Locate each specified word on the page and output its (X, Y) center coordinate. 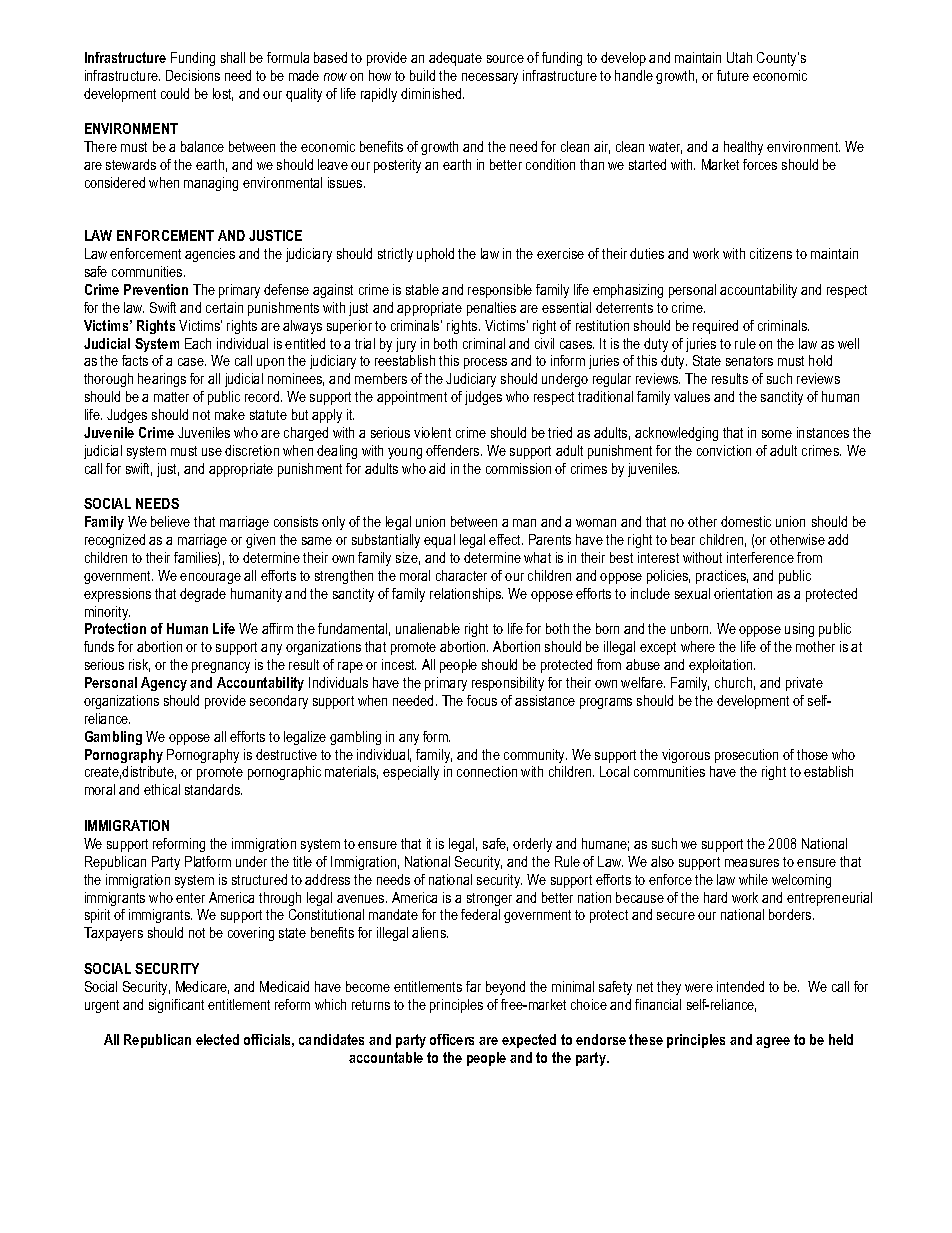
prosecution (746, 756)
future (733, 75)
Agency (164, 684)
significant (176, 1006)
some (777, 434)
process (485, 363)
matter (171, 397)
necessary (490, 78)
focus (482, 700)
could (175, 93)
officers (452, 1039)
